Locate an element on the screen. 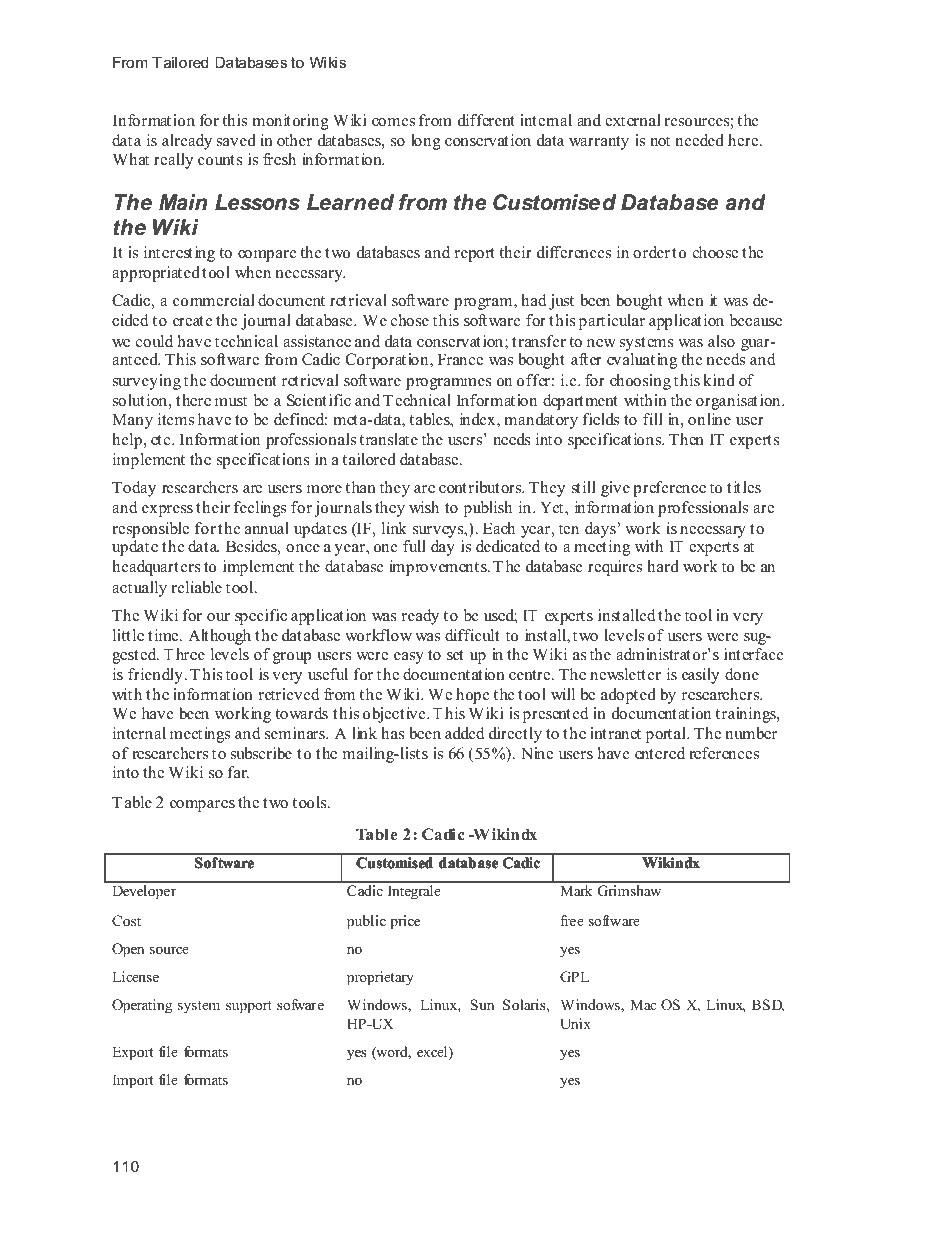 The height and width of the screenshot is (1233, 952). excel is located at coordinates (433, 1053).
